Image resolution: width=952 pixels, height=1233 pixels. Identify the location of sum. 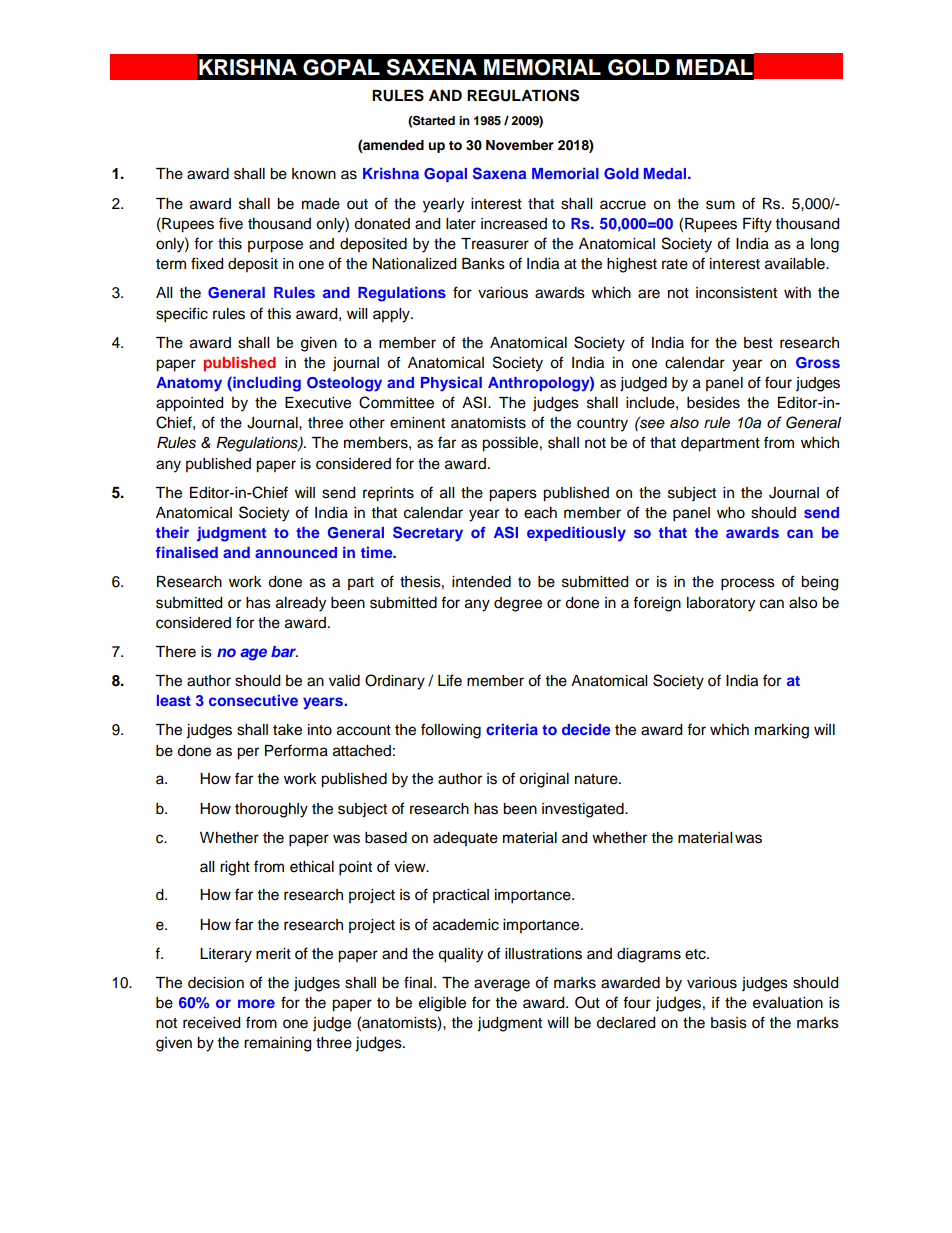
(720, 205).
